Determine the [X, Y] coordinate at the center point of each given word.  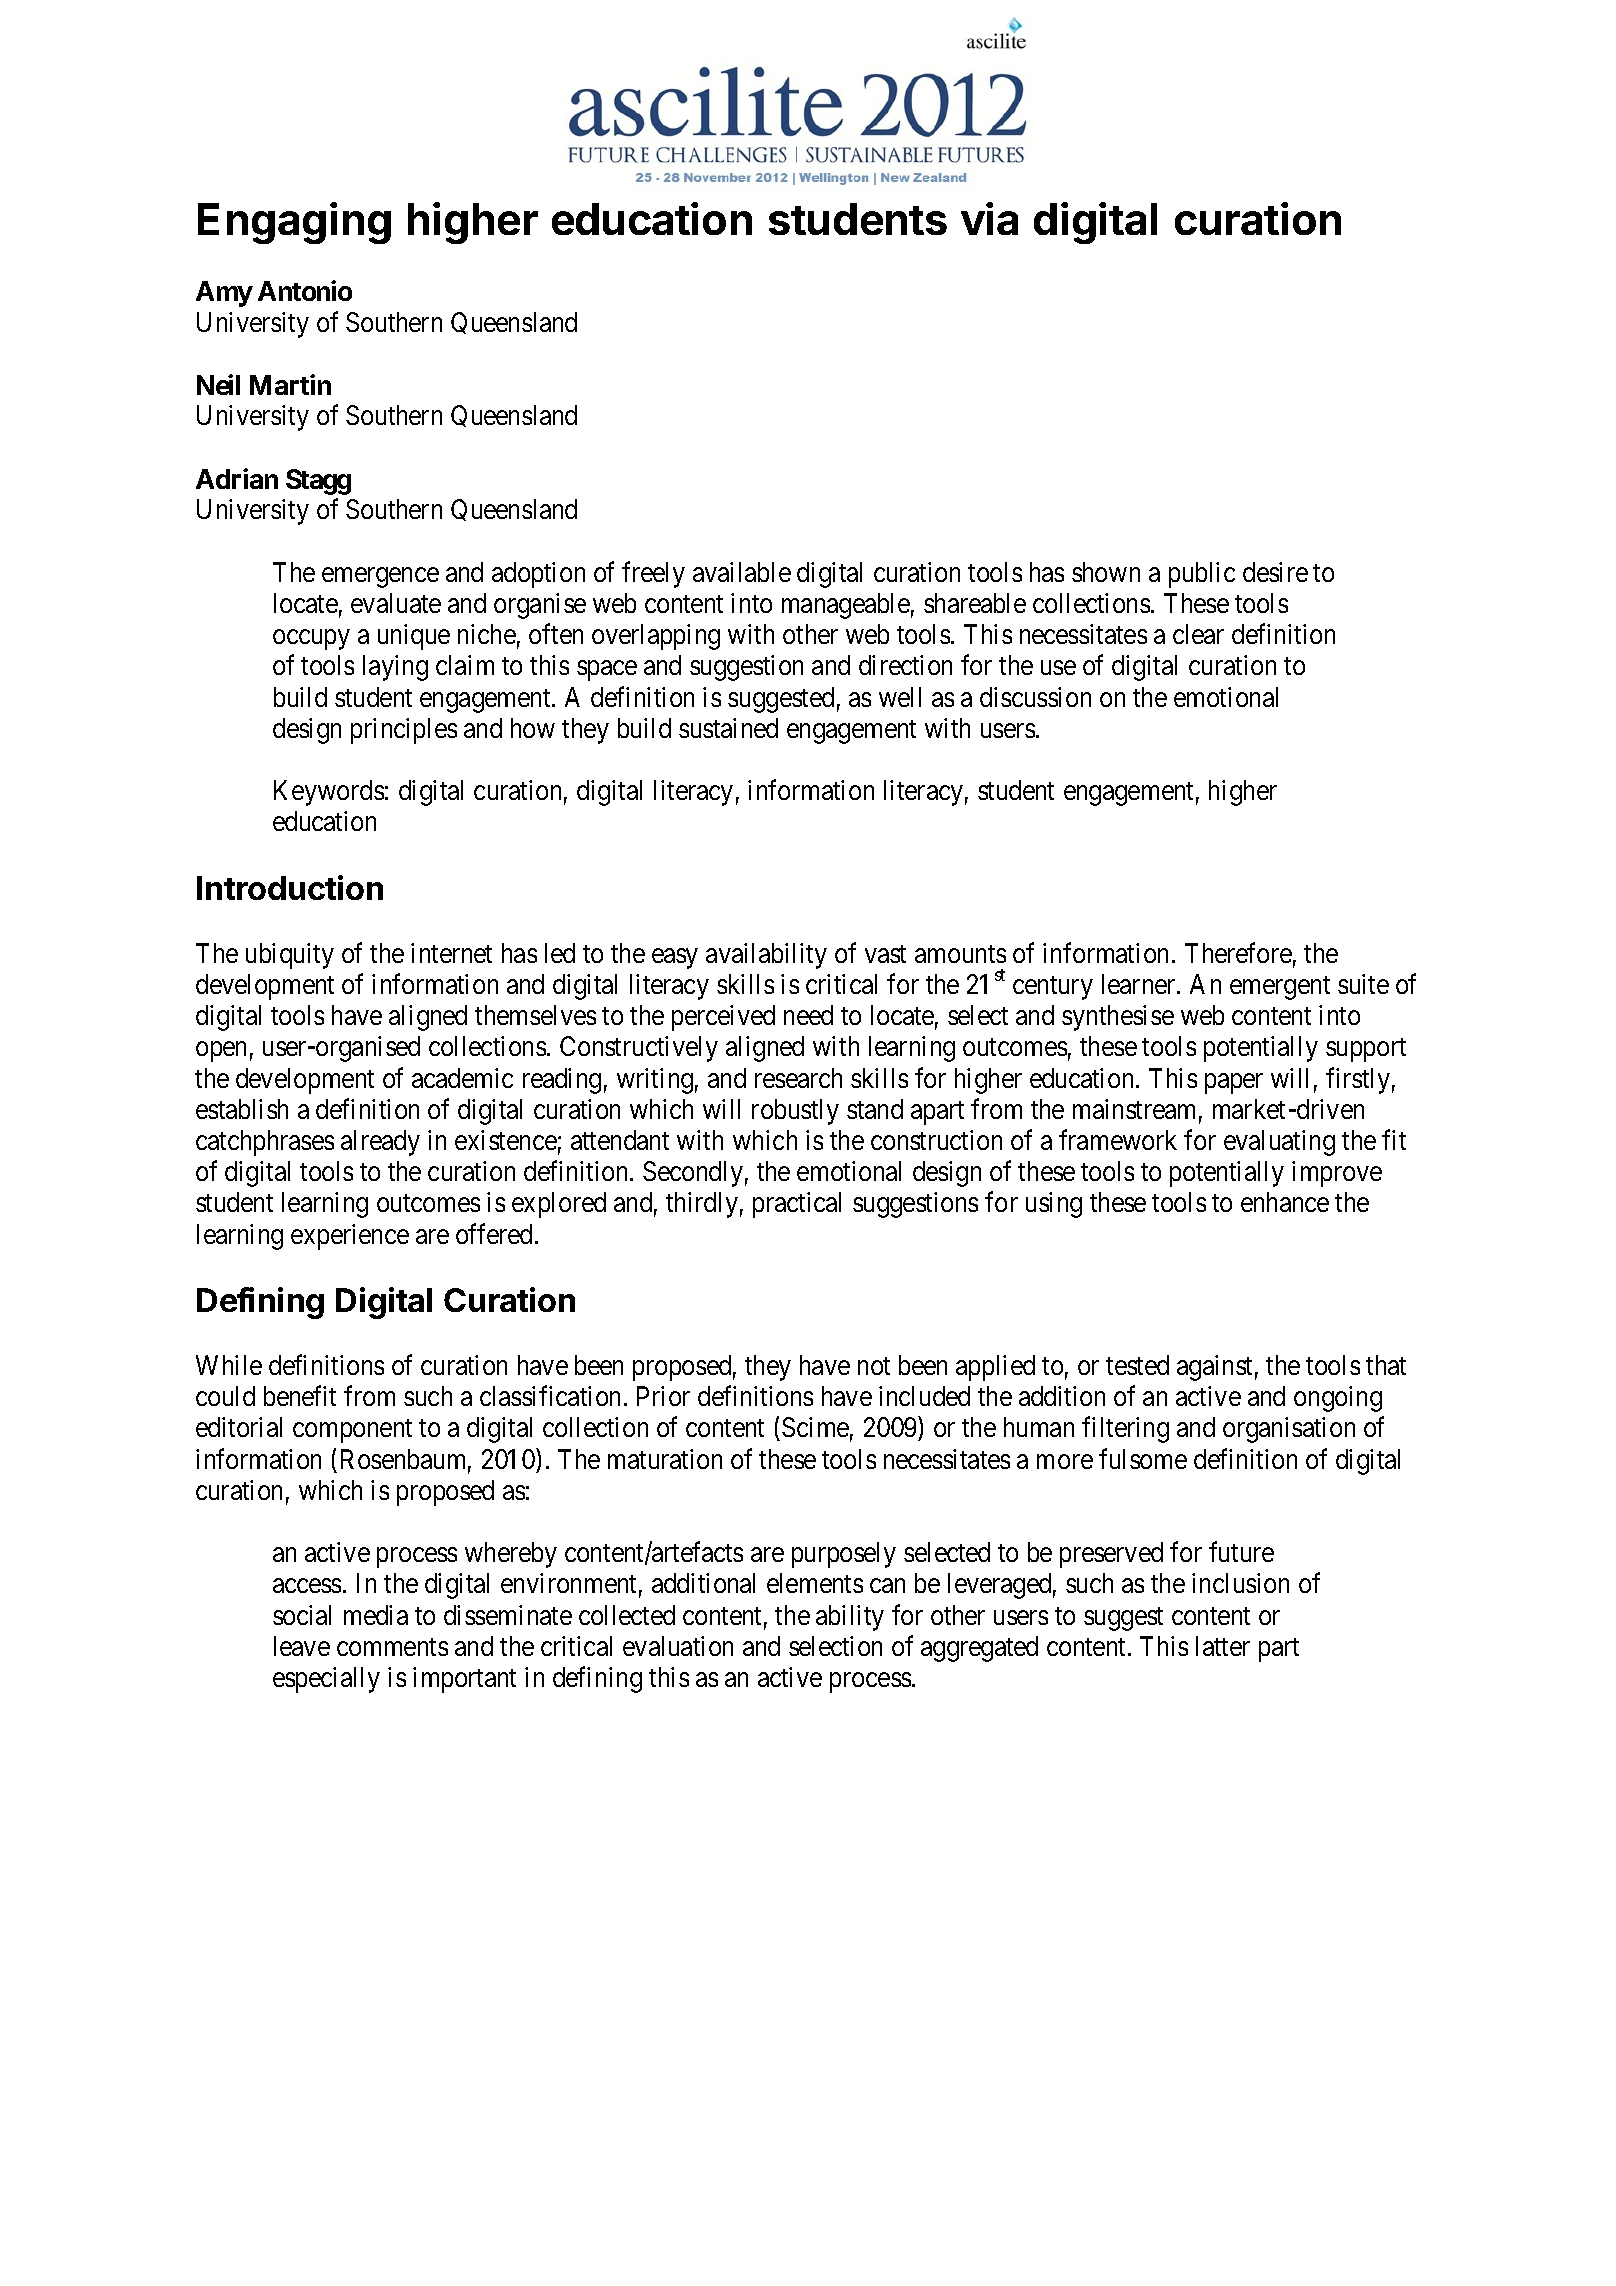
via [989, 218]
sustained [728, 728]
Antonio [305, 291]
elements [815, 1583]
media [376, 1615]
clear [1198, 634]
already [380, 1143]
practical [797, 1205]
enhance [1285, 1202]
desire [1275, 572]
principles [404, 731]
